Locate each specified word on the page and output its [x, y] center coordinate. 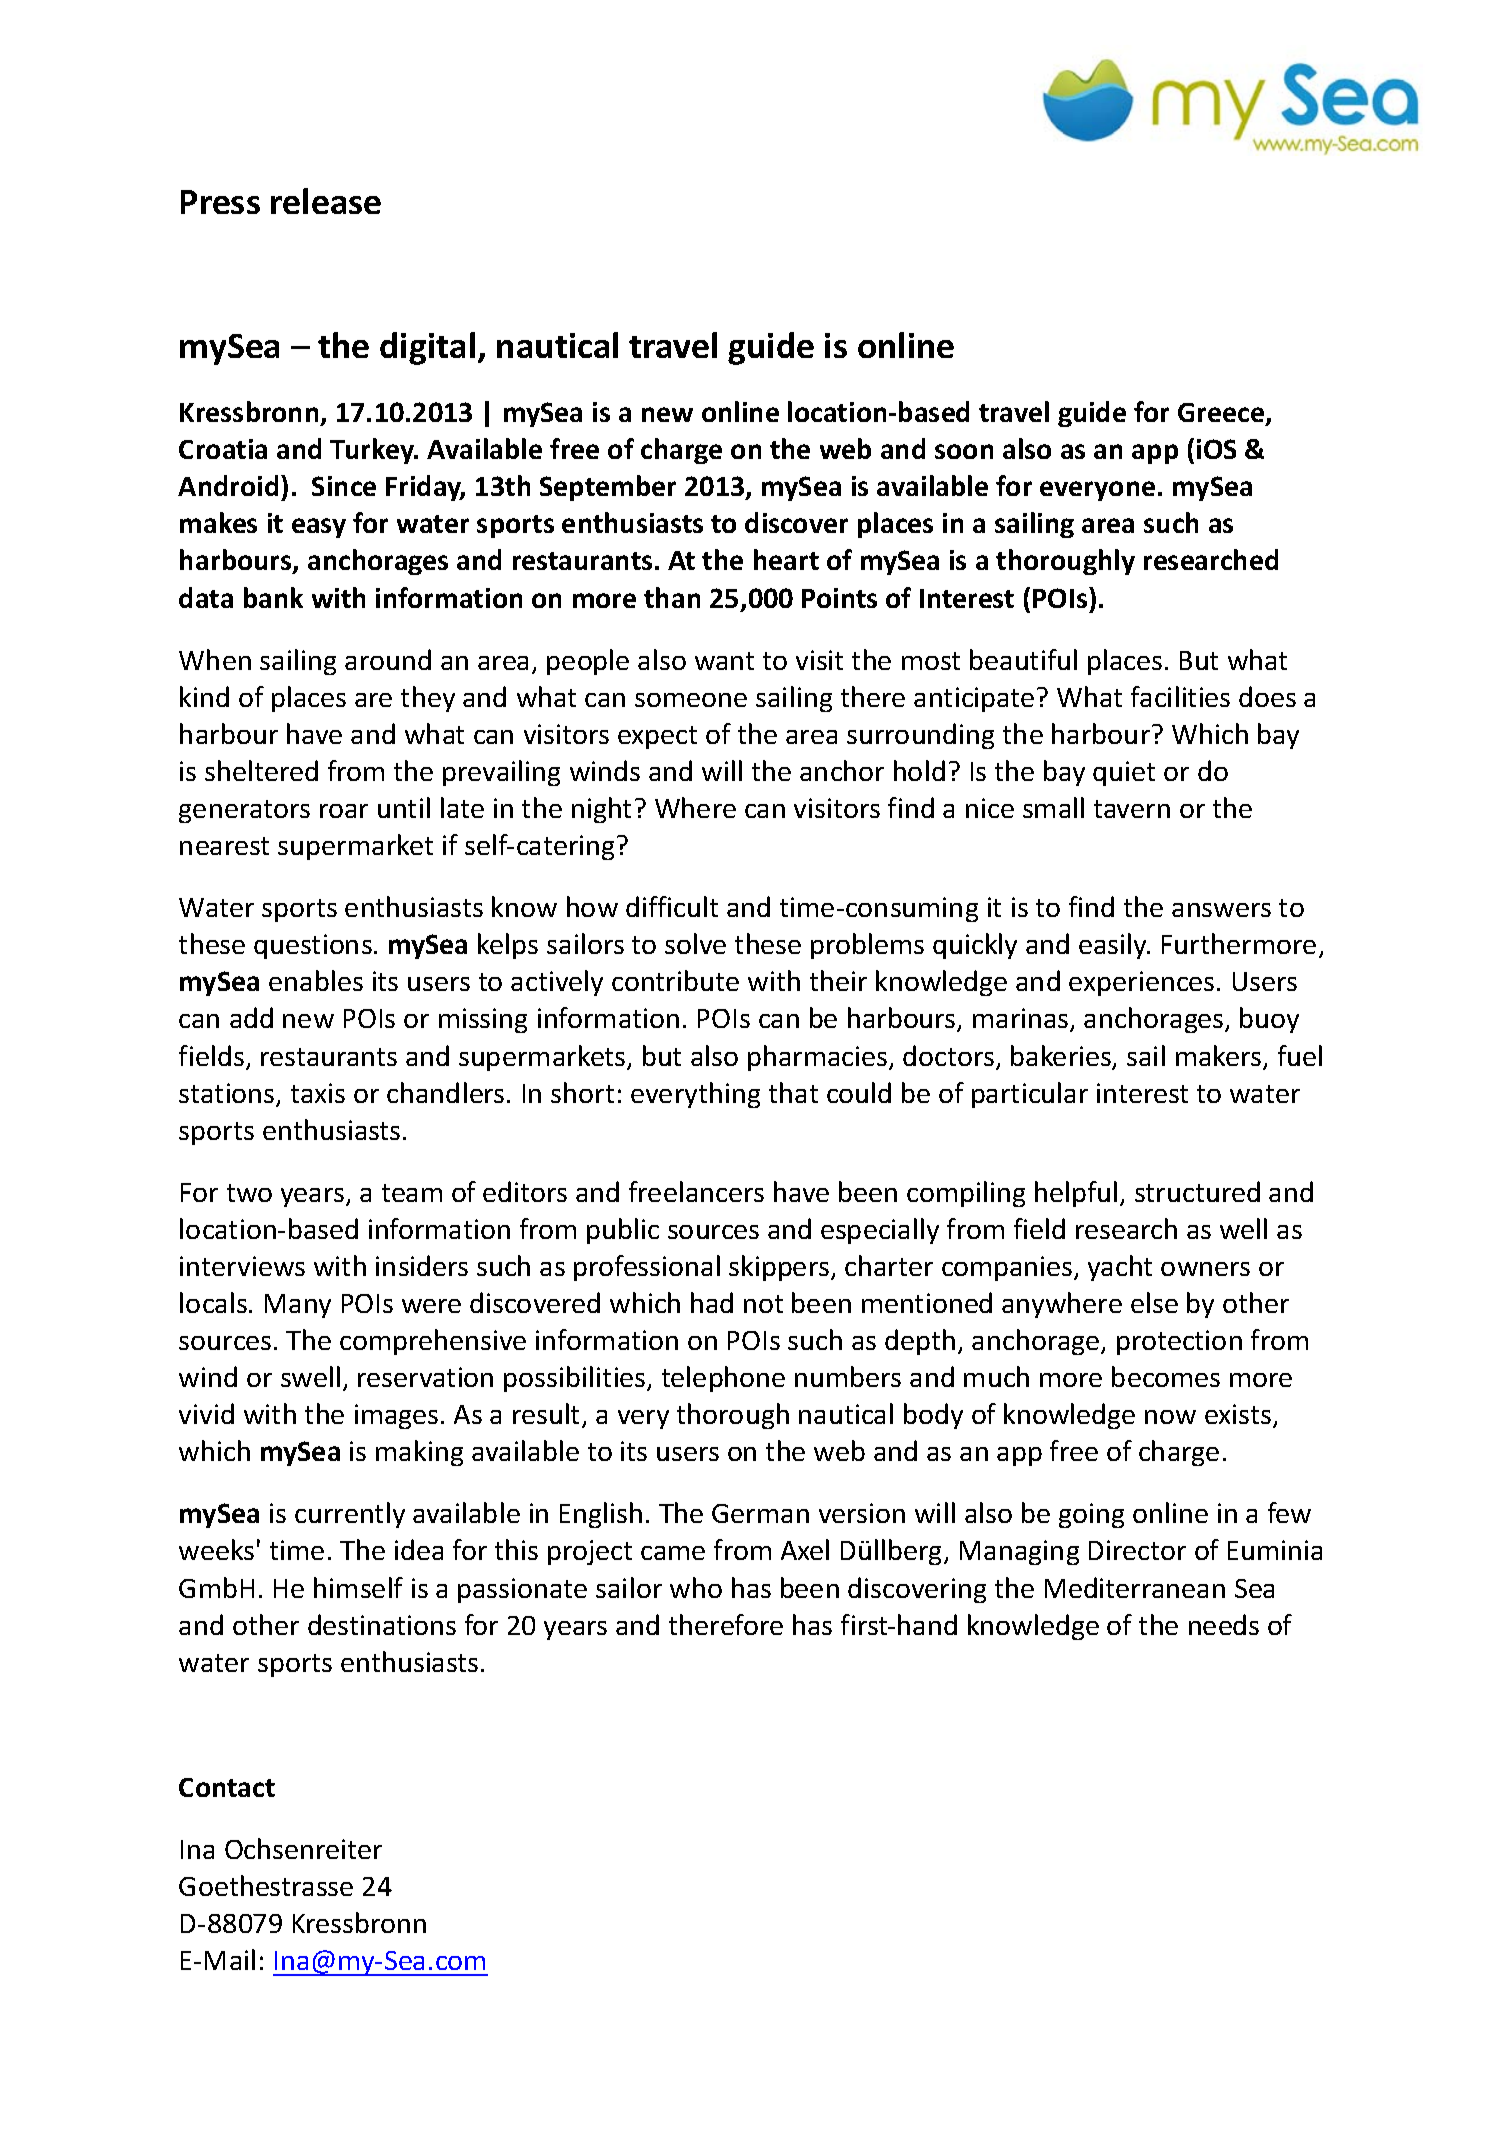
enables [316, 980]
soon [964, 451]
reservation [425, 1377]
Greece [1222, 414]
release [326, 201]
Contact [227, 1787]
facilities [1180, 696]
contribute [675, 980]
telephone [723, 1379]
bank [273, 597]
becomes [1166, 1376]
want [724, 661]
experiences [1141, 983]
